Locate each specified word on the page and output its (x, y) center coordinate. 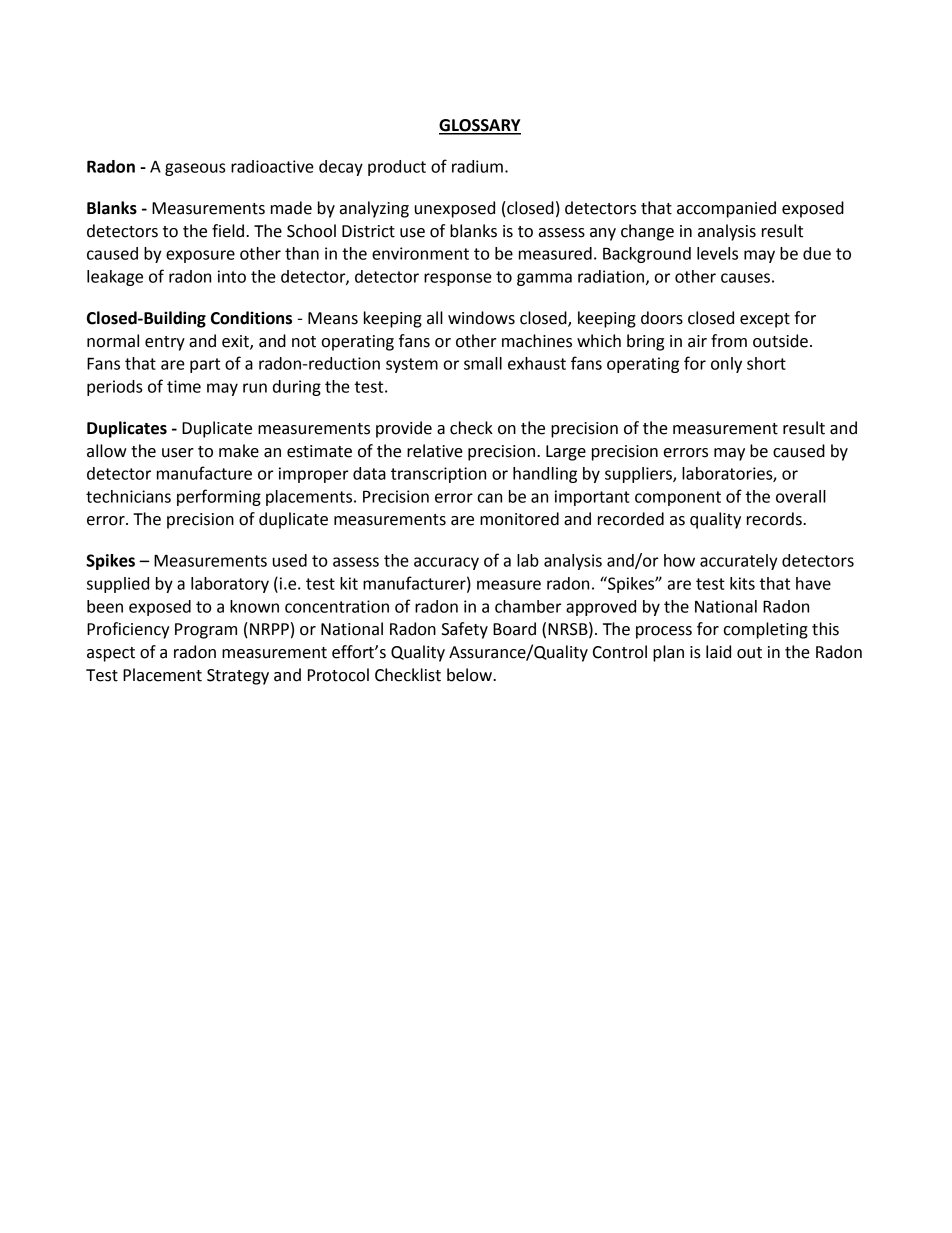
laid (718, 652)
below (470, 675)
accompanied (726, 209)
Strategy (238, 677)
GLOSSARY (480, 126)
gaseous (195, 169)
